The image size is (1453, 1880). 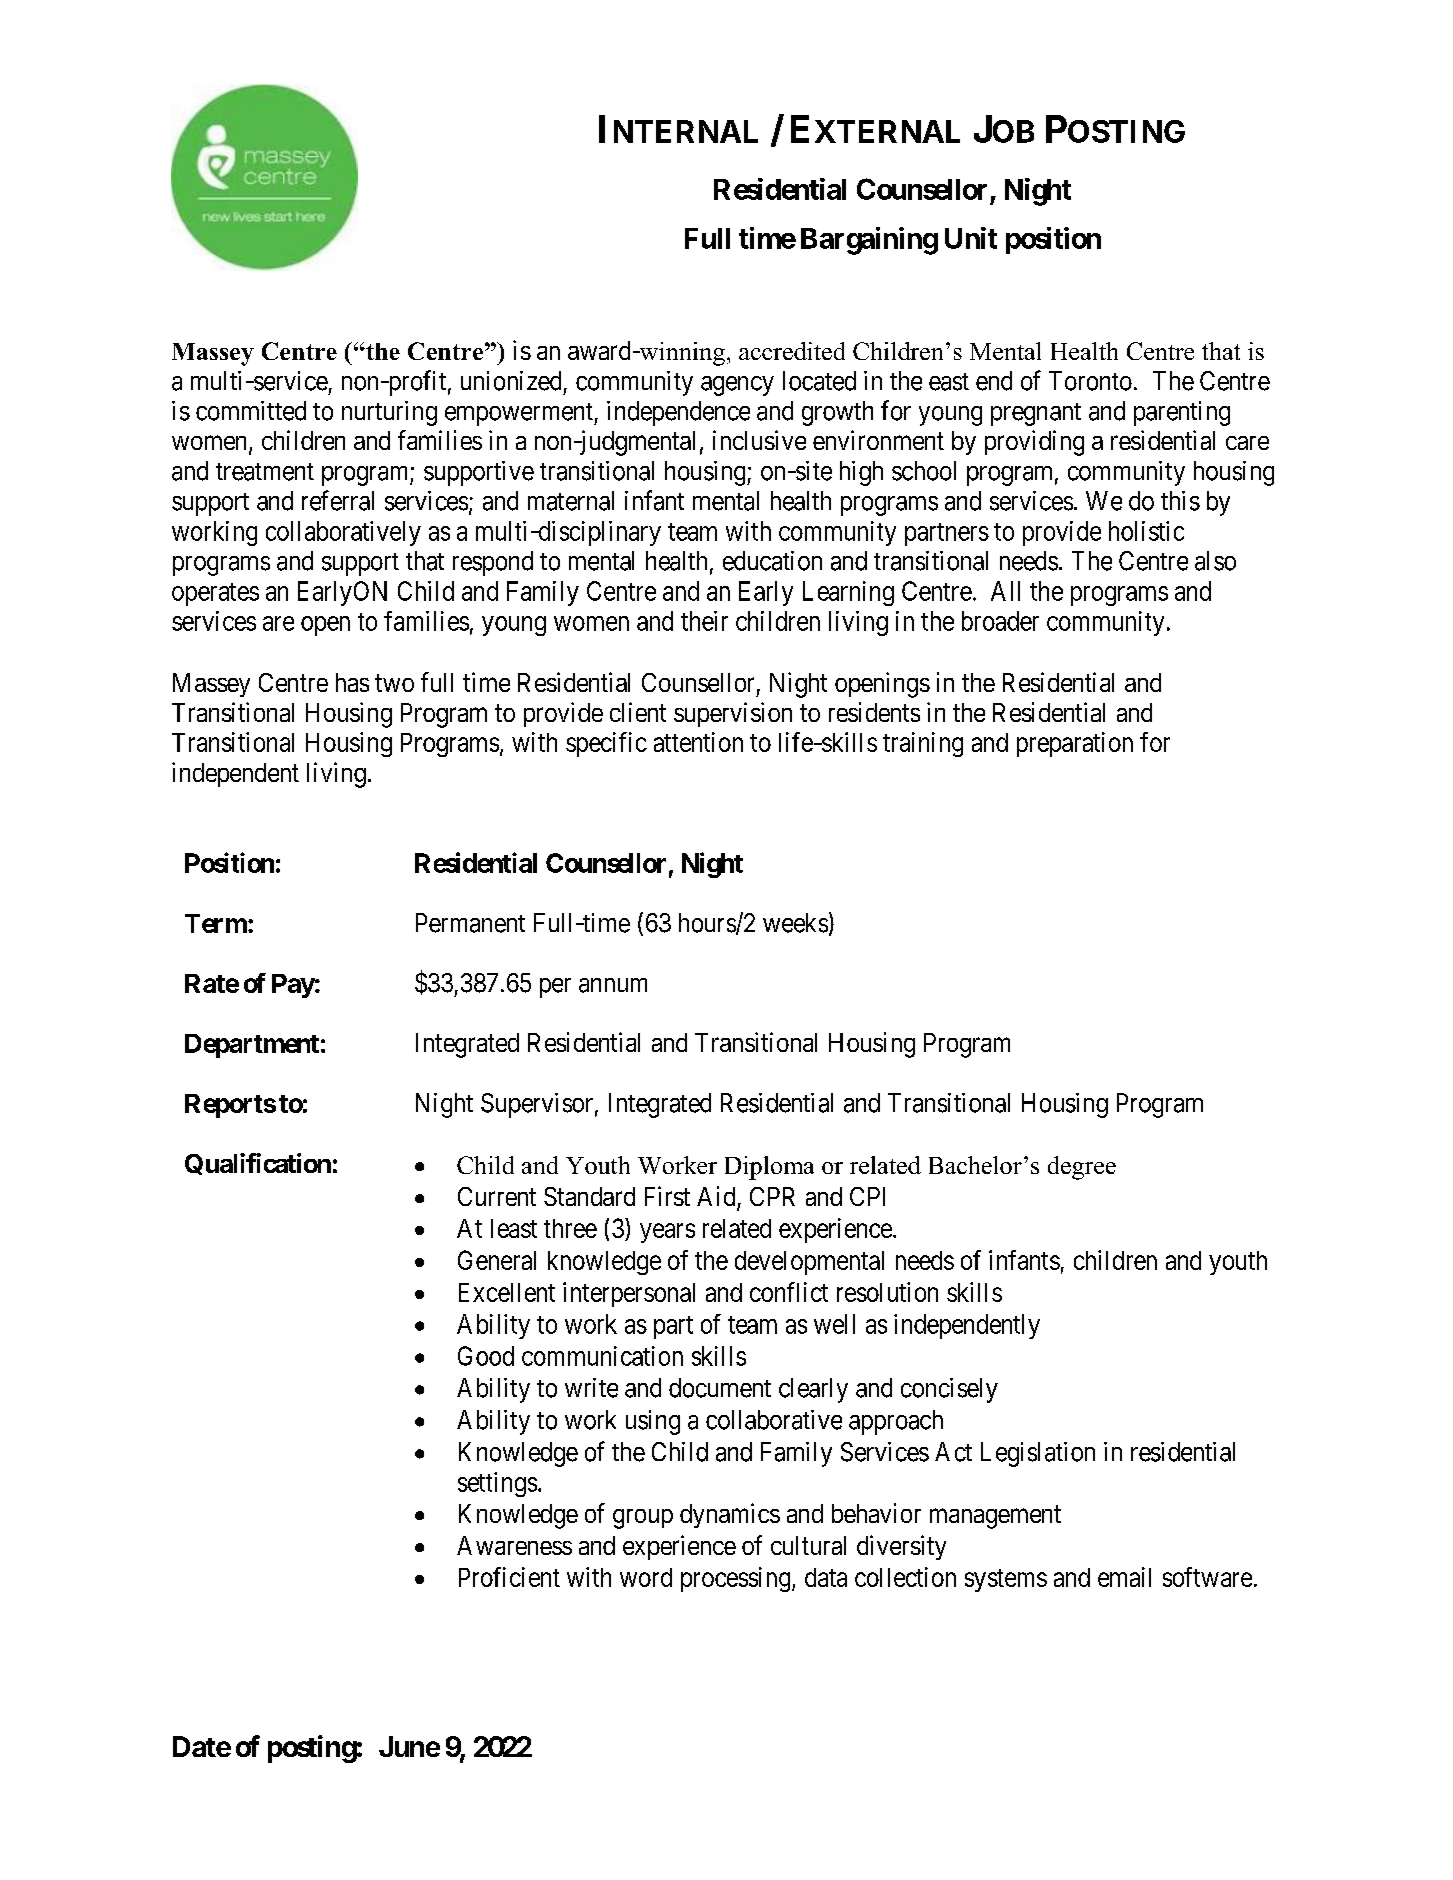 What do you see at coordinates (730, 1515) in the screenshot?
I see `dynamics` at bounding box center [730, 1515].
